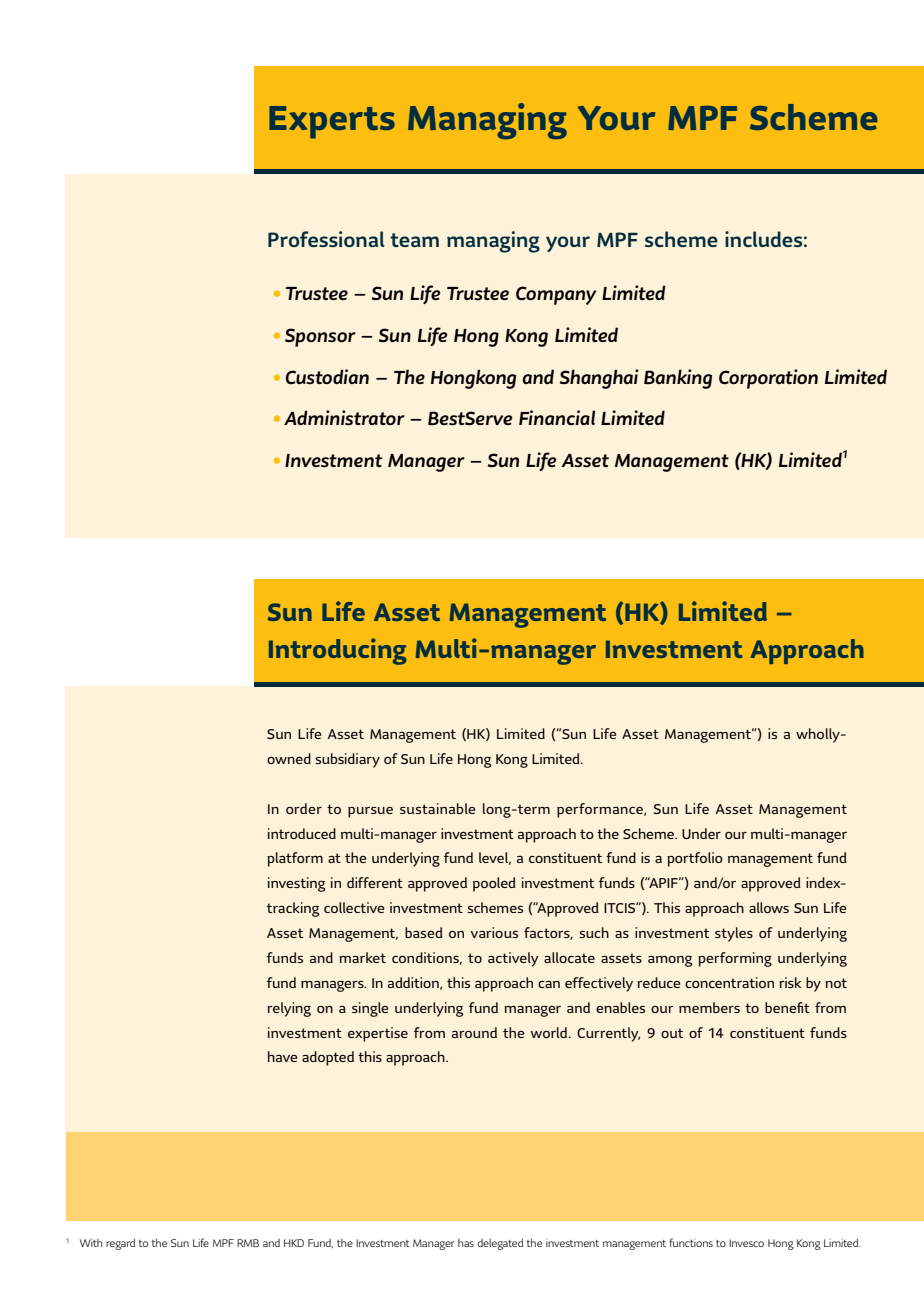  Describe the element at coordinates (556, 295) in the image. I see `Company` at that location.
